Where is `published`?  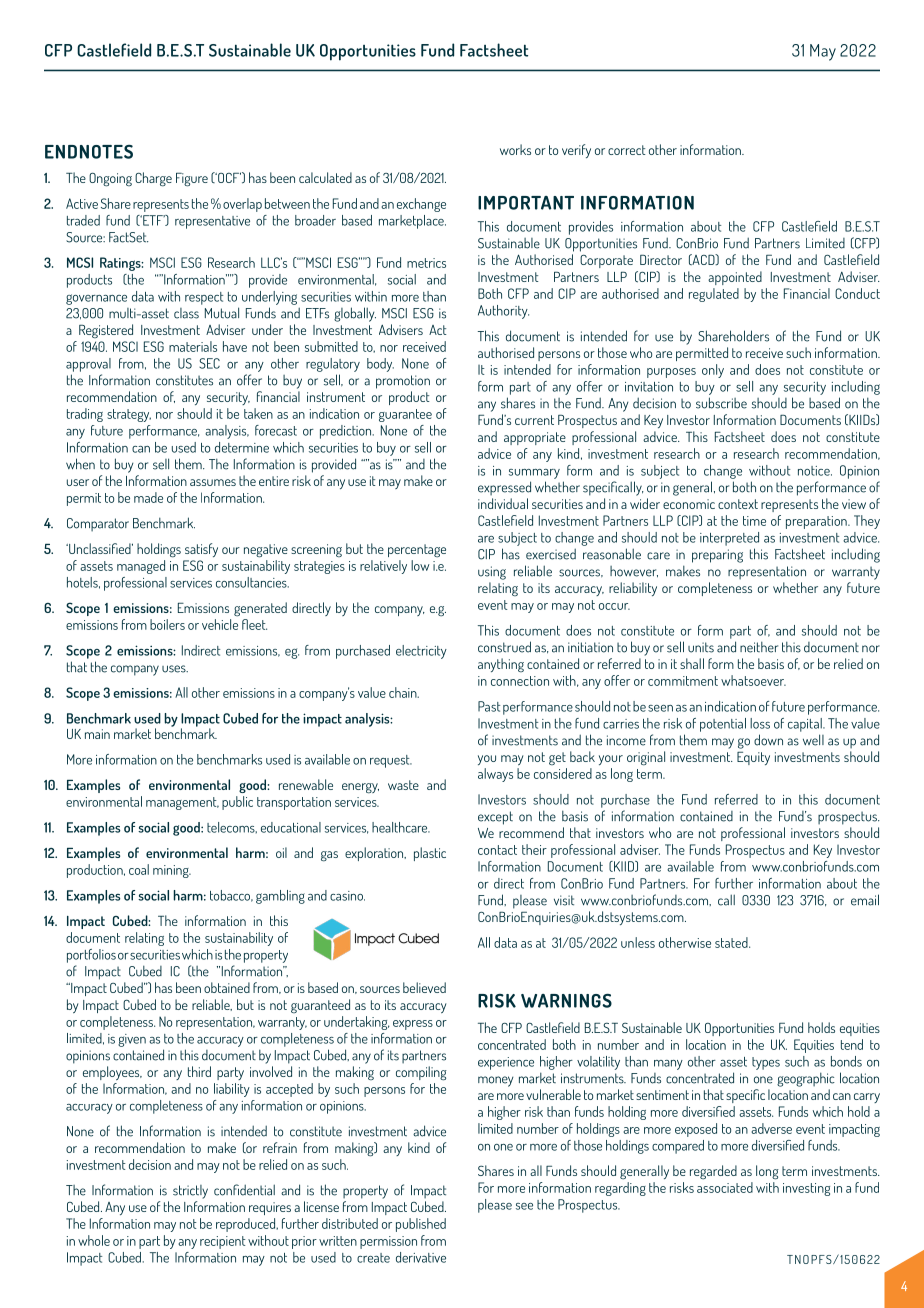 published is located at coordinates (421, 1225).
